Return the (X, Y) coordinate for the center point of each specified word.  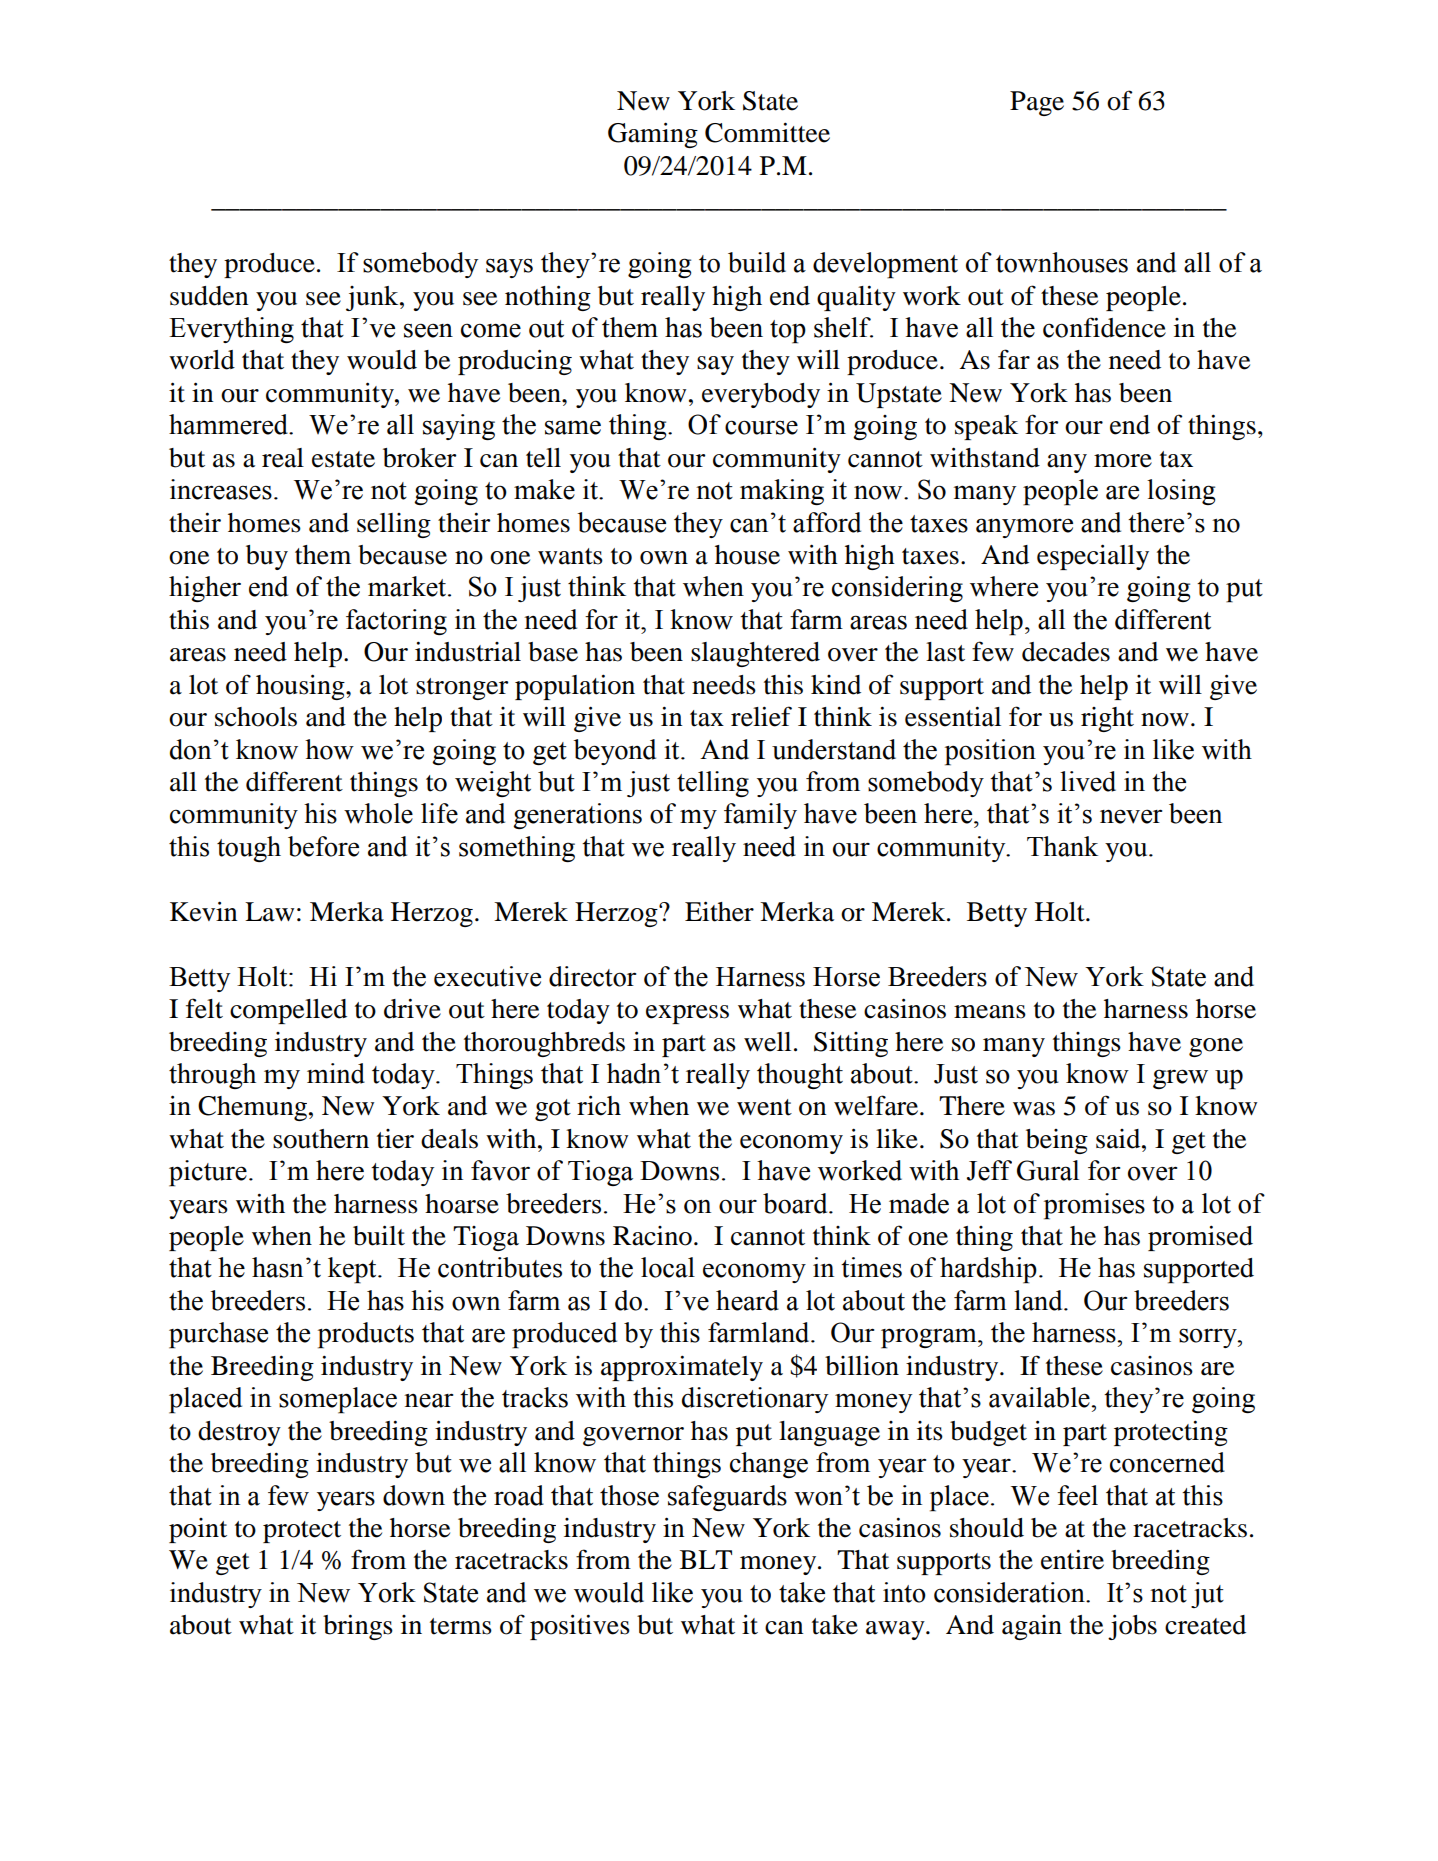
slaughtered (755, 654)
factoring (396, 622)
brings (358, 1627)
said (1119, 1139)
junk (373, 298)
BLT (706, 1559)
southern (321, 1139)
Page (1037, 103)
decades (1066, 652)
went (764, 1107)
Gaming (653, 135)
